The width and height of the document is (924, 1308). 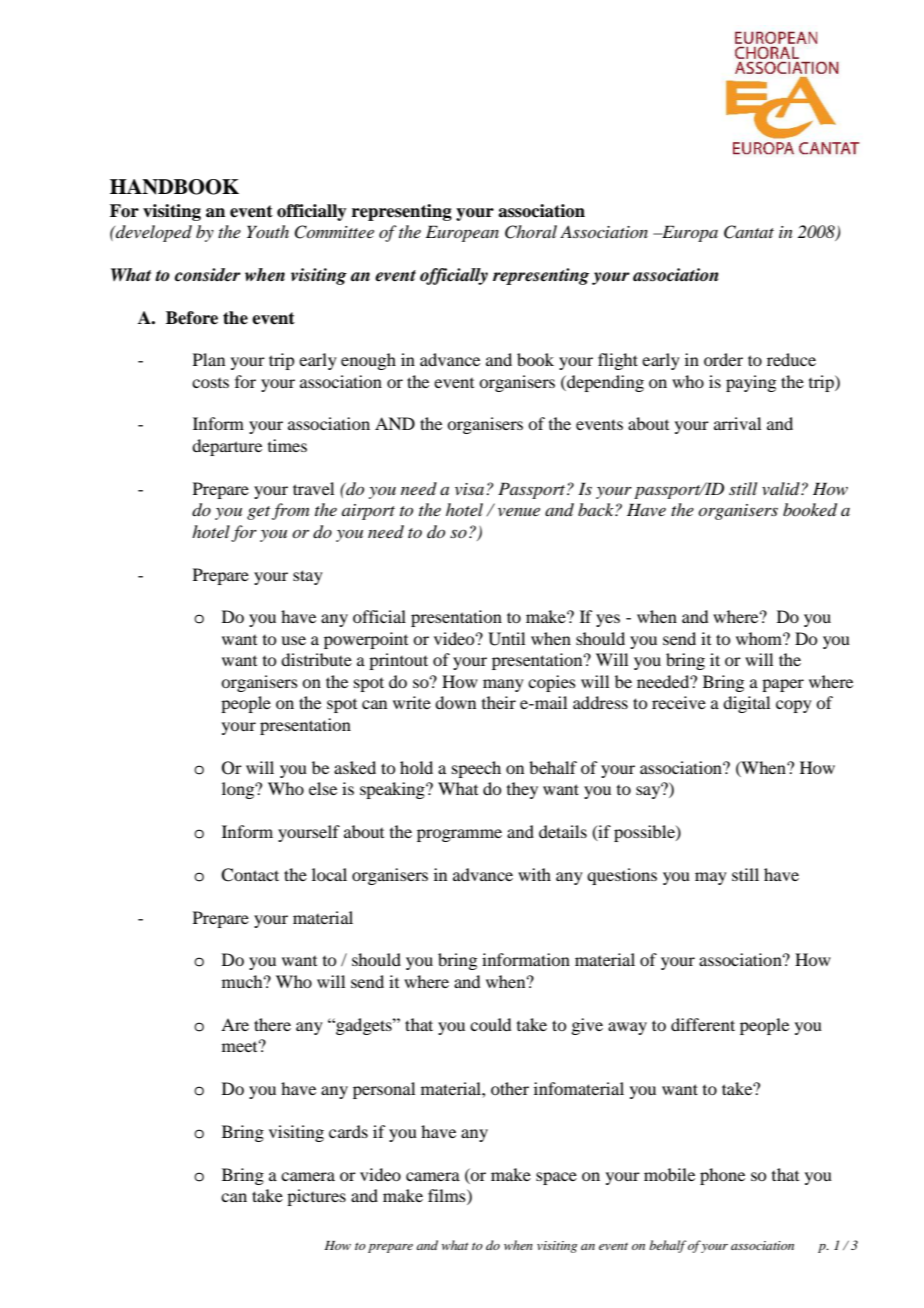 I want to click on Europa, so click(x=689, y=233).
